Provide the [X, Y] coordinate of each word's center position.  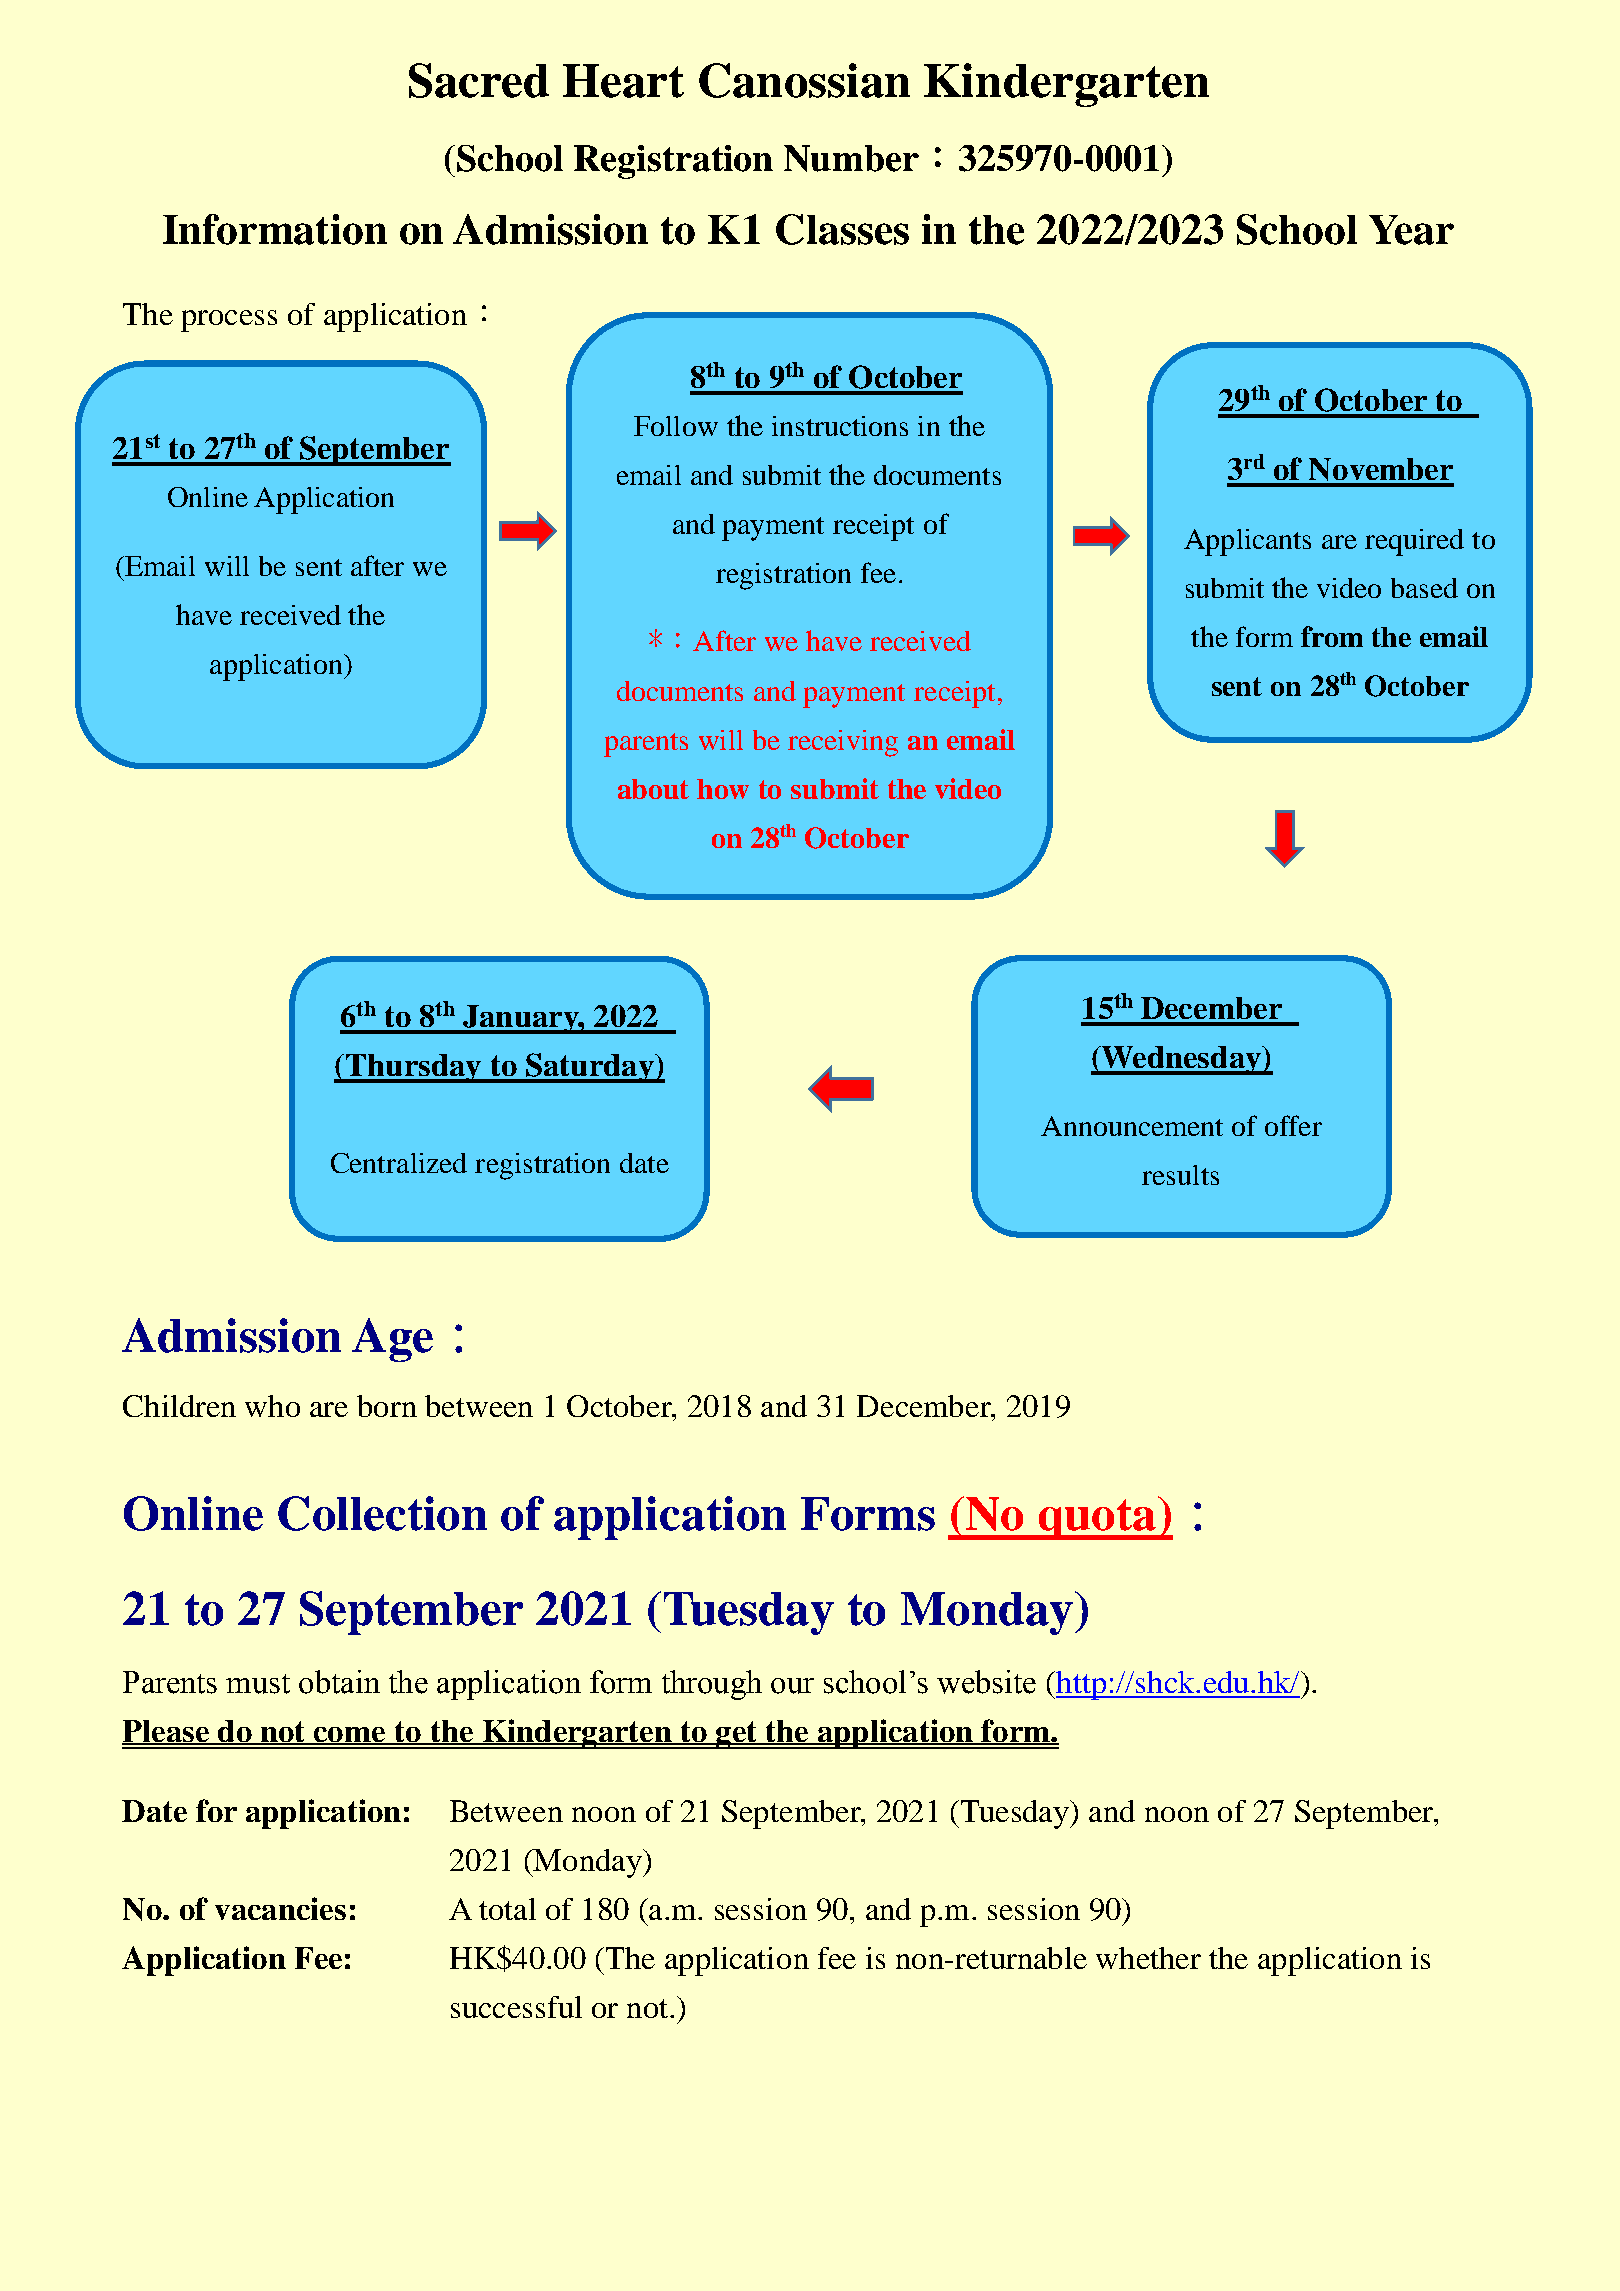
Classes [842, 229]
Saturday [590, 1068]
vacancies [280, 1908]
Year [1411, 230]
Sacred [479, 80]
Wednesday [1181, 1060]
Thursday [413, 1068]
